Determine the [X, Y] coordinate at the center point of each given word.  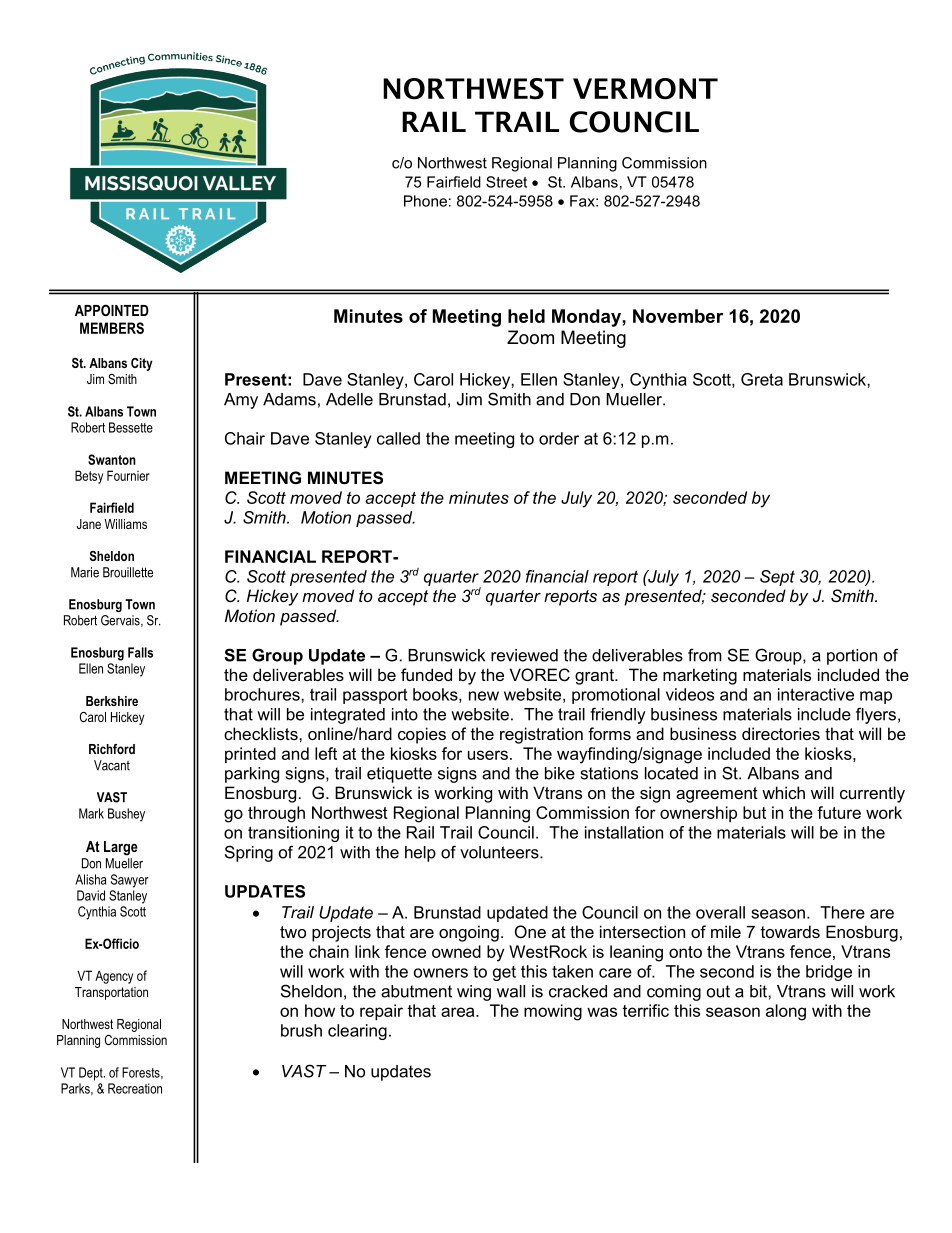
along [786, 1012]
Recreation [135, 1088]
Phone [425, 201]
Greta [762, 379]
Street [506, 182]
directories [781, 733]
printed [250, 755]
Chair [245, 438]
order [559, 438]
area [459, 1012]
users [488, 755]
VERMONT [645, 89]
